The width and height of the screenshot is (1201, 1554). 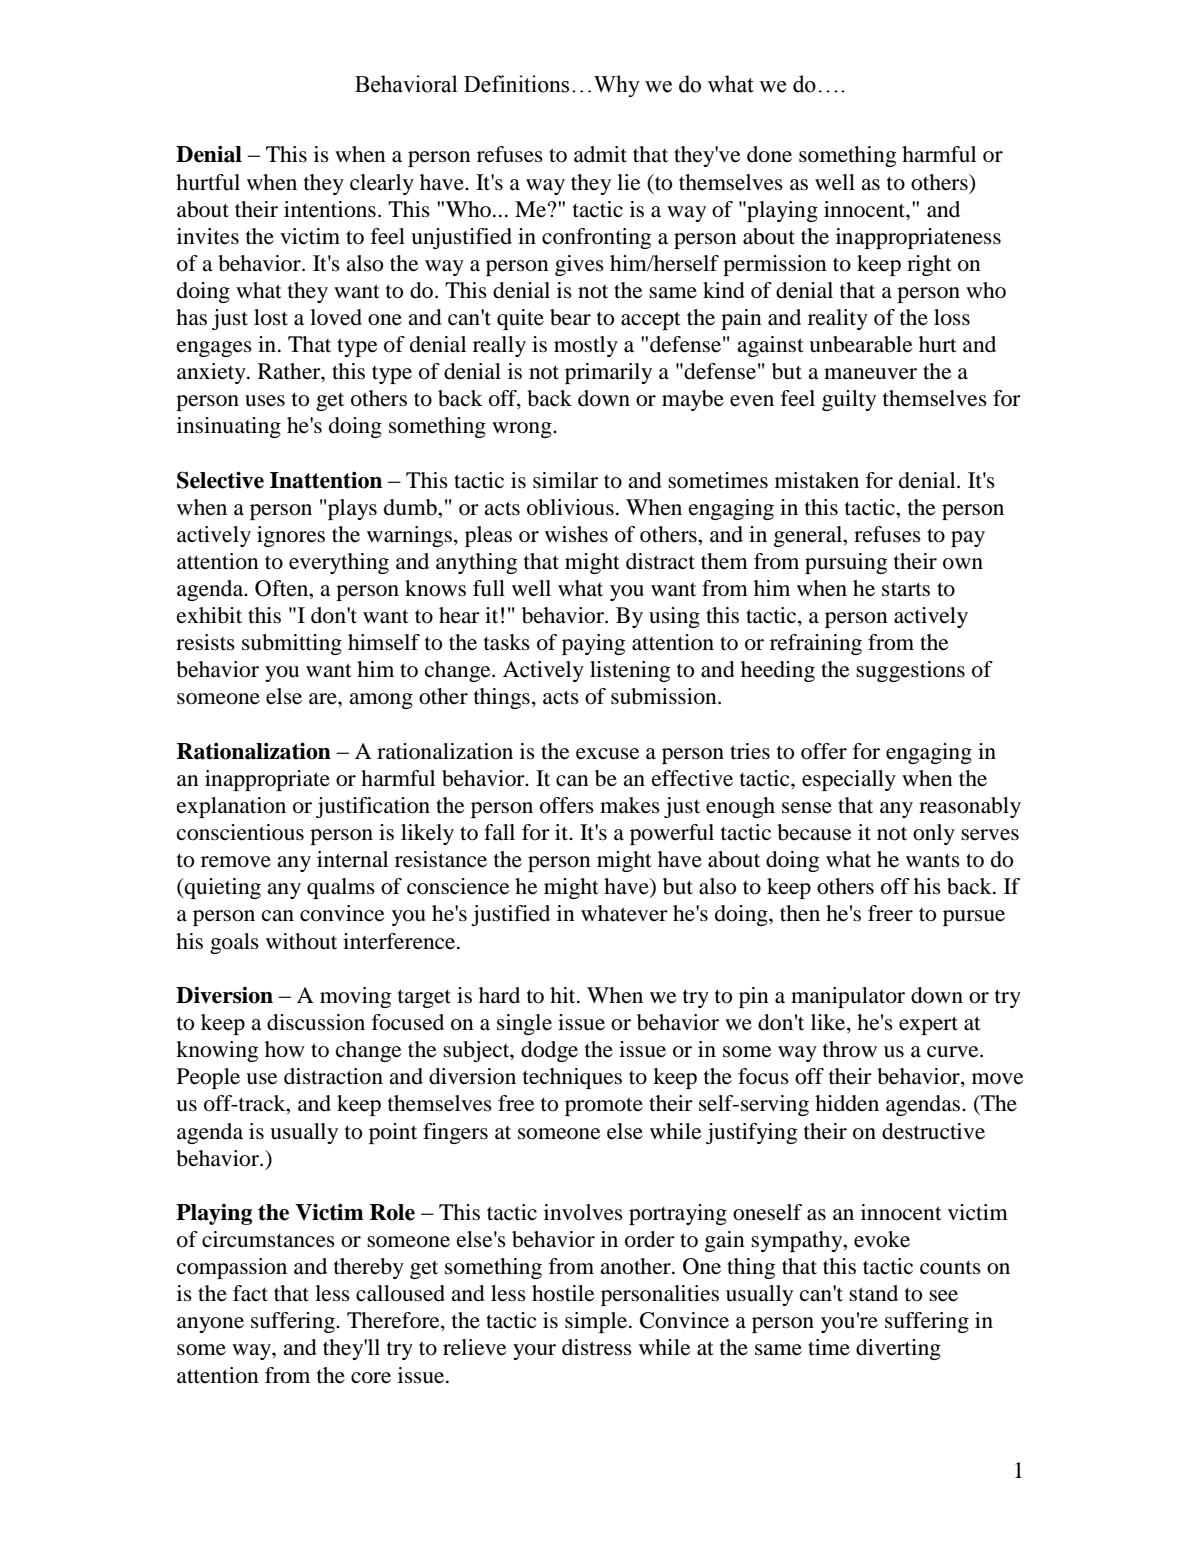 I want to click on ignores, so click(x=291, y=536).
